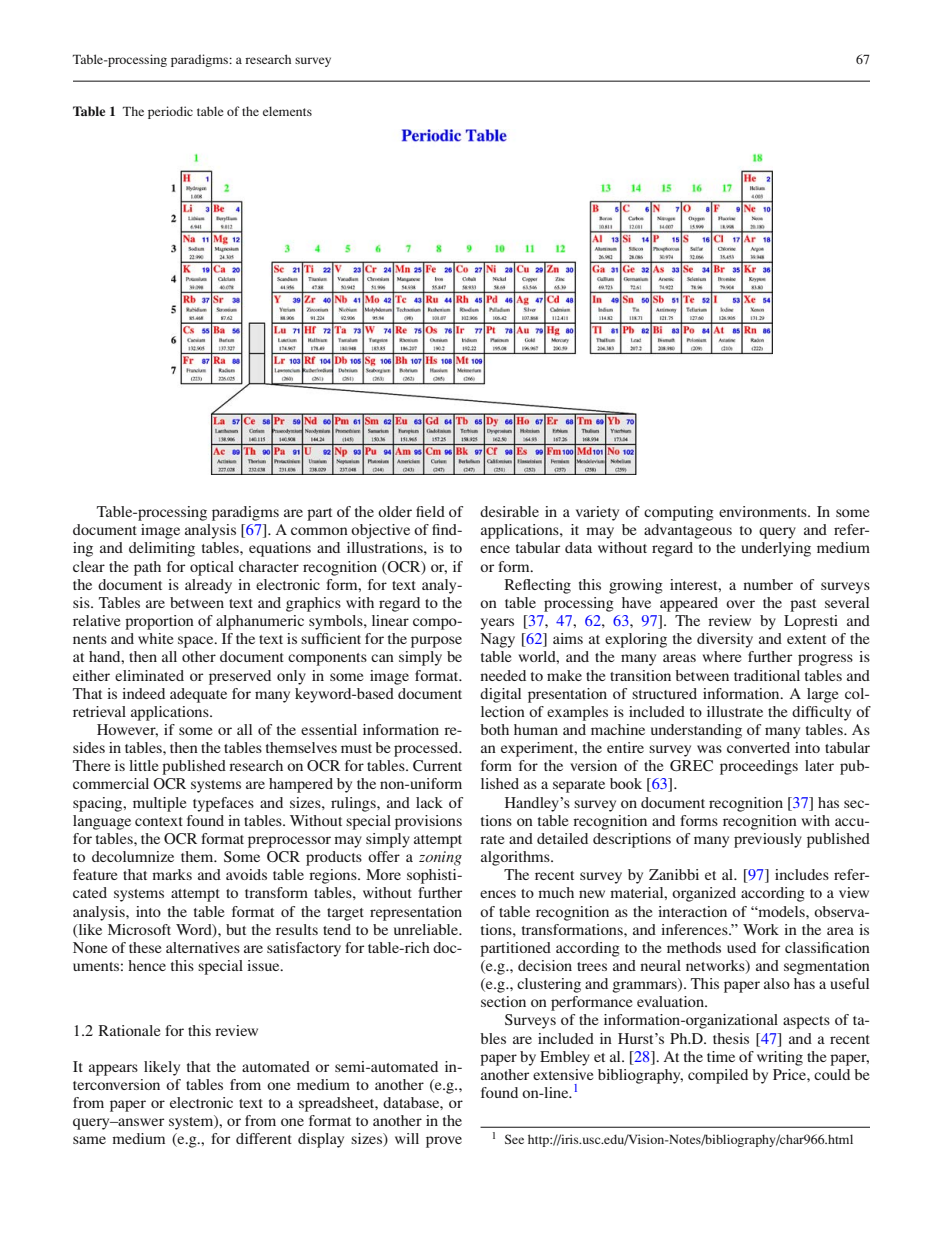 This document has width=952, height=1257. Describe the element at coordinates (159, 804) in the document. I see `multiple` at that location.
